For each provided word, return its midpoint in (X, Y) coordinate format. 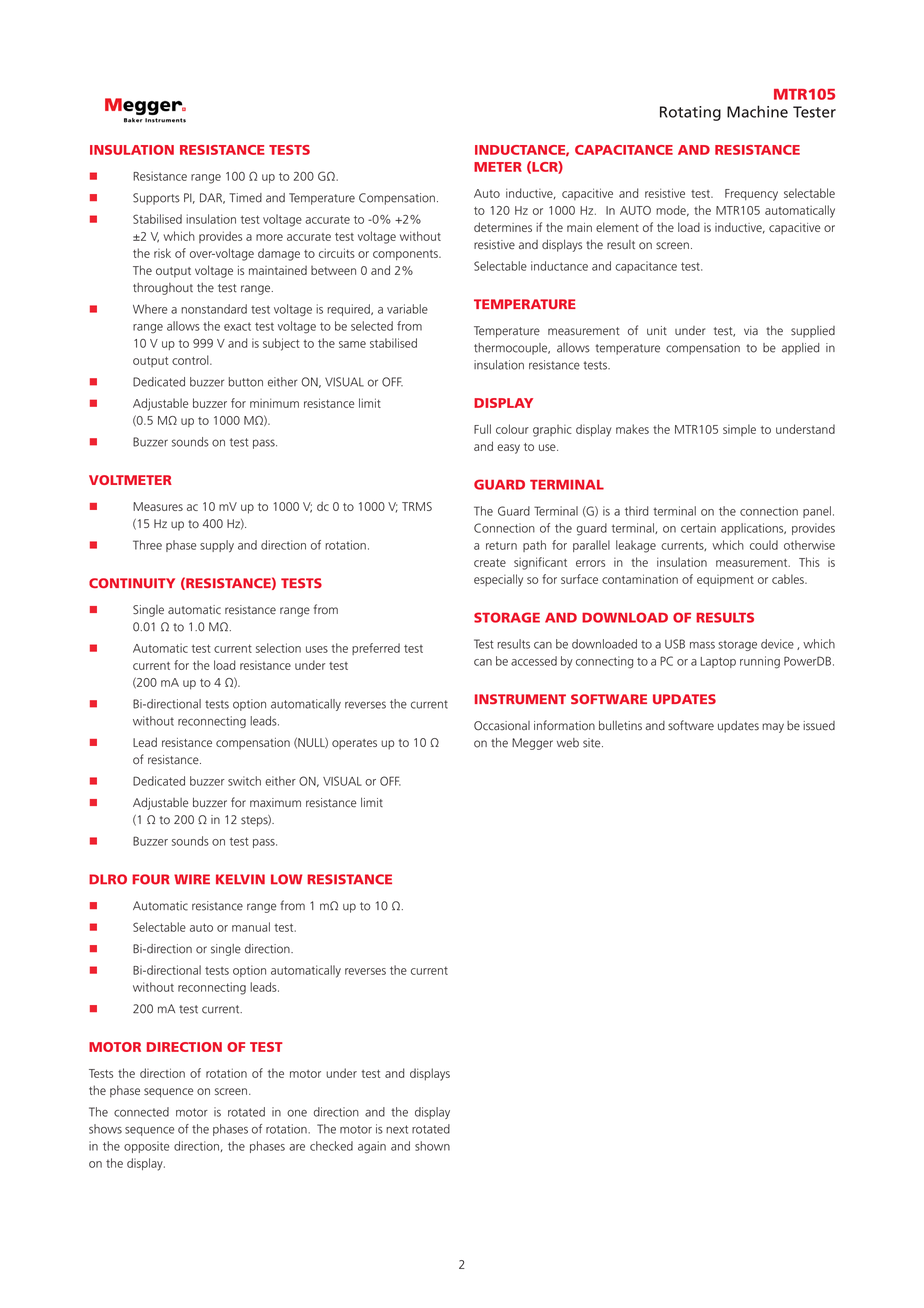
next (397, 1129)
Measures (158, 506)
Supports (156, 199)
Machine (757, 111)
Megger (532, 744)
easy (508, 449)
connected (141, 1112)
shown (432, 1146)
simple (739, 430)
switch (244, 781)
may (773, 728)
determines (503, 227)
